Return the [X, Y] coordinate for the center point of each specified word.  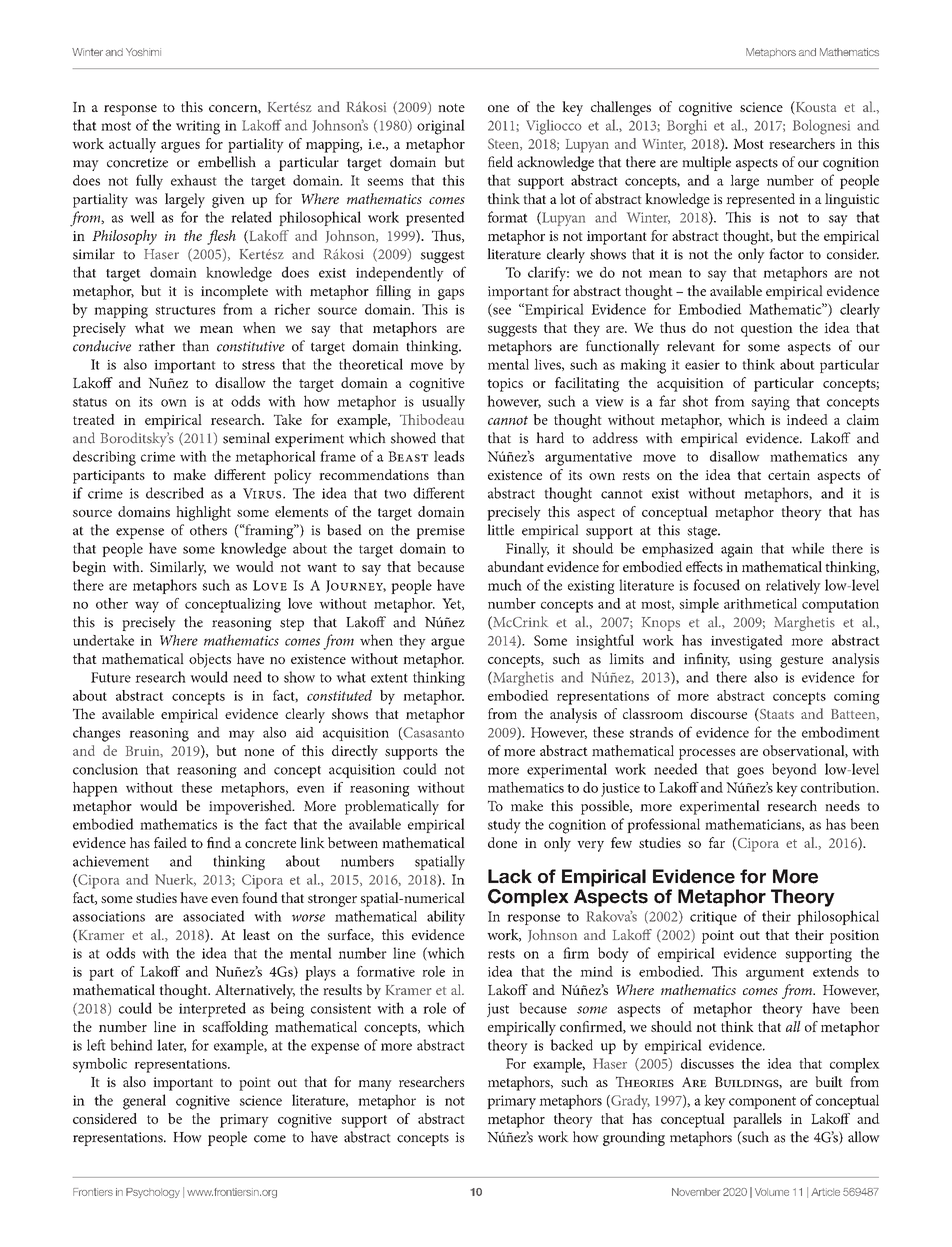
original [441, 127]
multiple [706, 163]
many [375, 1085]
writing [198, 127]
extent [389, 678]
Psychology [153, 1193]
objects [210, 660]
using [755, 661]
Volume [772, 1192]
